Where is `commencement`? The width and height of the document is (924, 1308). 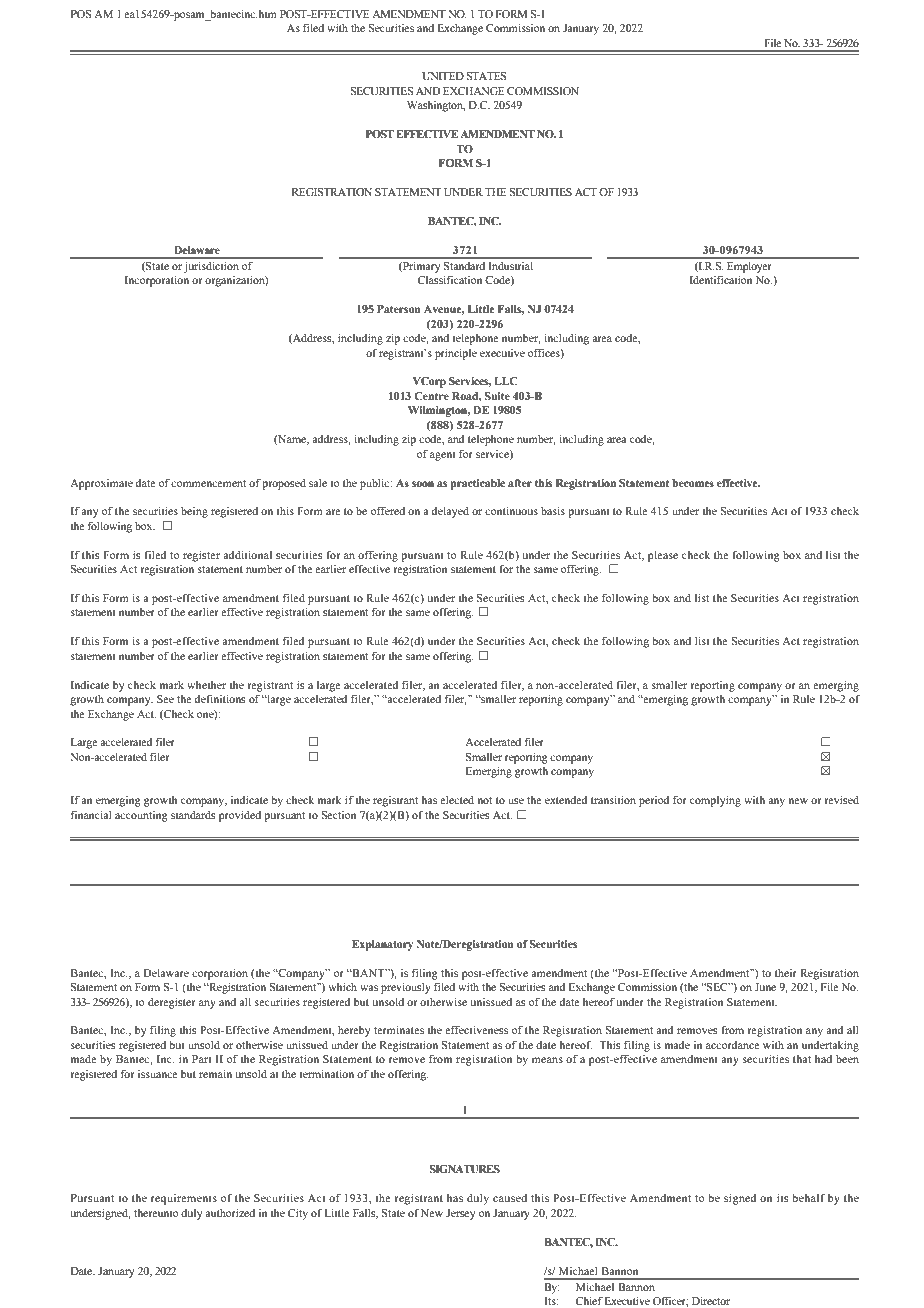
commencement is located at coordinates (208, 483).
